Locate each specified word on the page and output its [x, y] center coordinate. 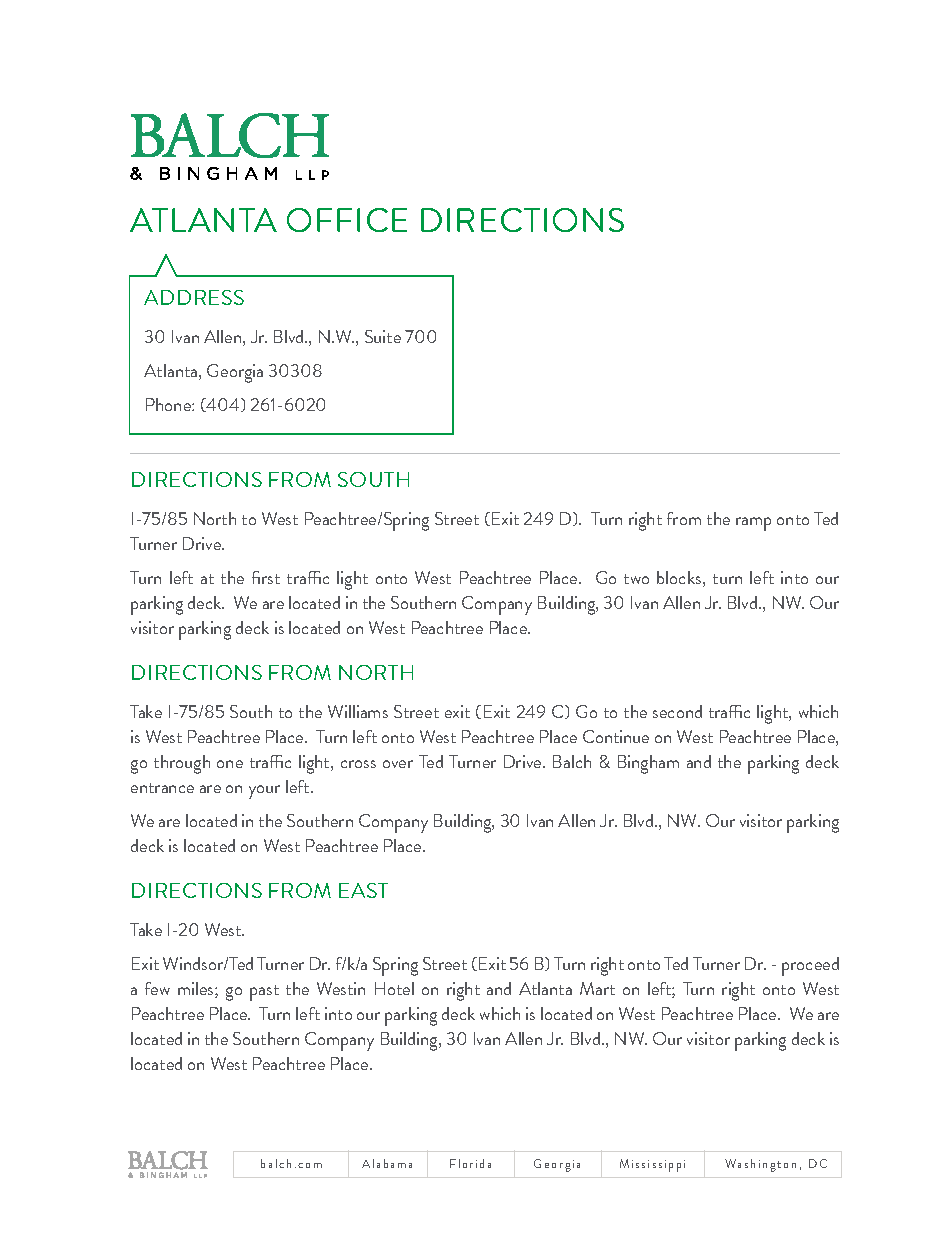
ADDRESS [194, 297]
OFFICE [347, 220]
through [182, 764]
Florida [470, 1163]
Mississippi [652, 1165]
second [677, 711]
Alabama [387, 1163]
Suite [383, 336]
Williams [358, 711]
